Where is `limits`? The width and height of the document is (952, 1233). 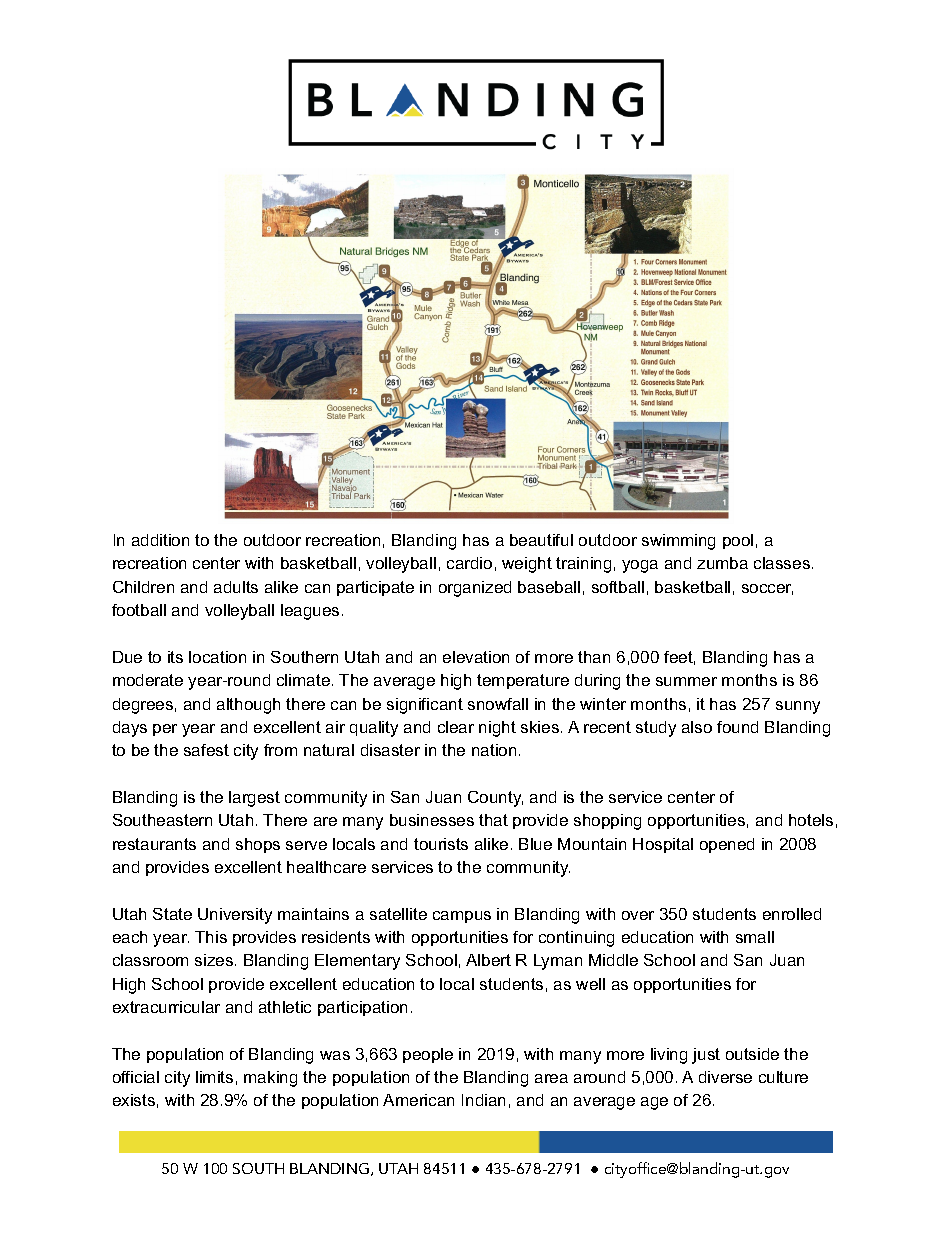
limits is located at coordinates (214, 1077).
